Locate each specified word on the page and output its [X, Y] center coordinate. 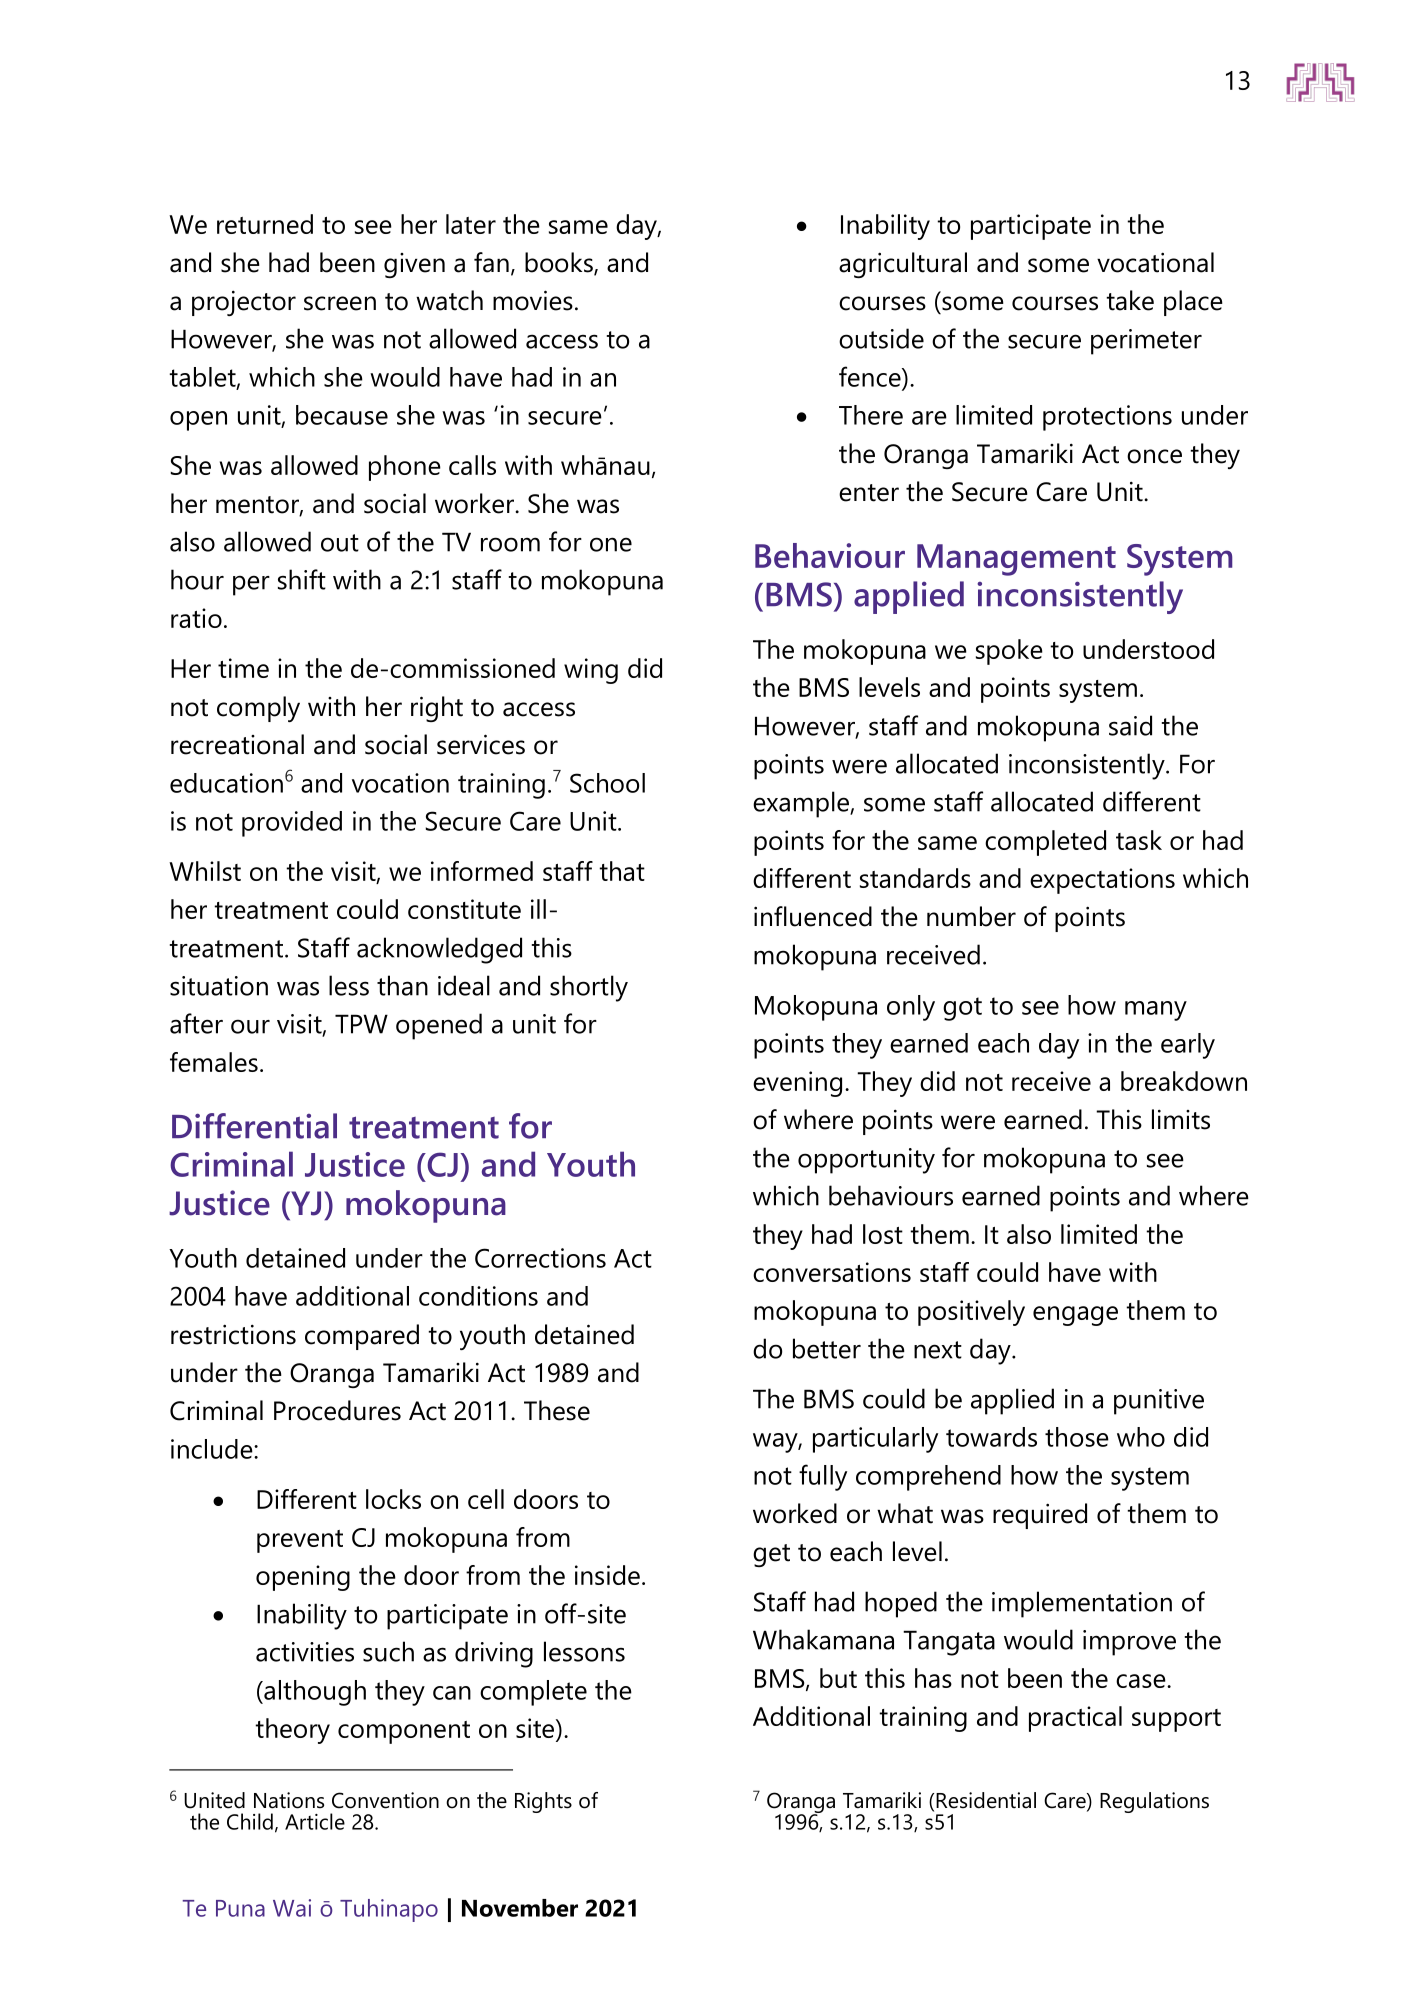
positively [971, 1313]
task [1139, 840]
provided [292, 824]
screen [340, 303]
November [520, 1908]
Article [315, 1821]
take [1130, 300]
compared [362, 1337]
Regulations [1154, 1802]
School [607, 783]
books [560, 263]
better [827, 1348]
